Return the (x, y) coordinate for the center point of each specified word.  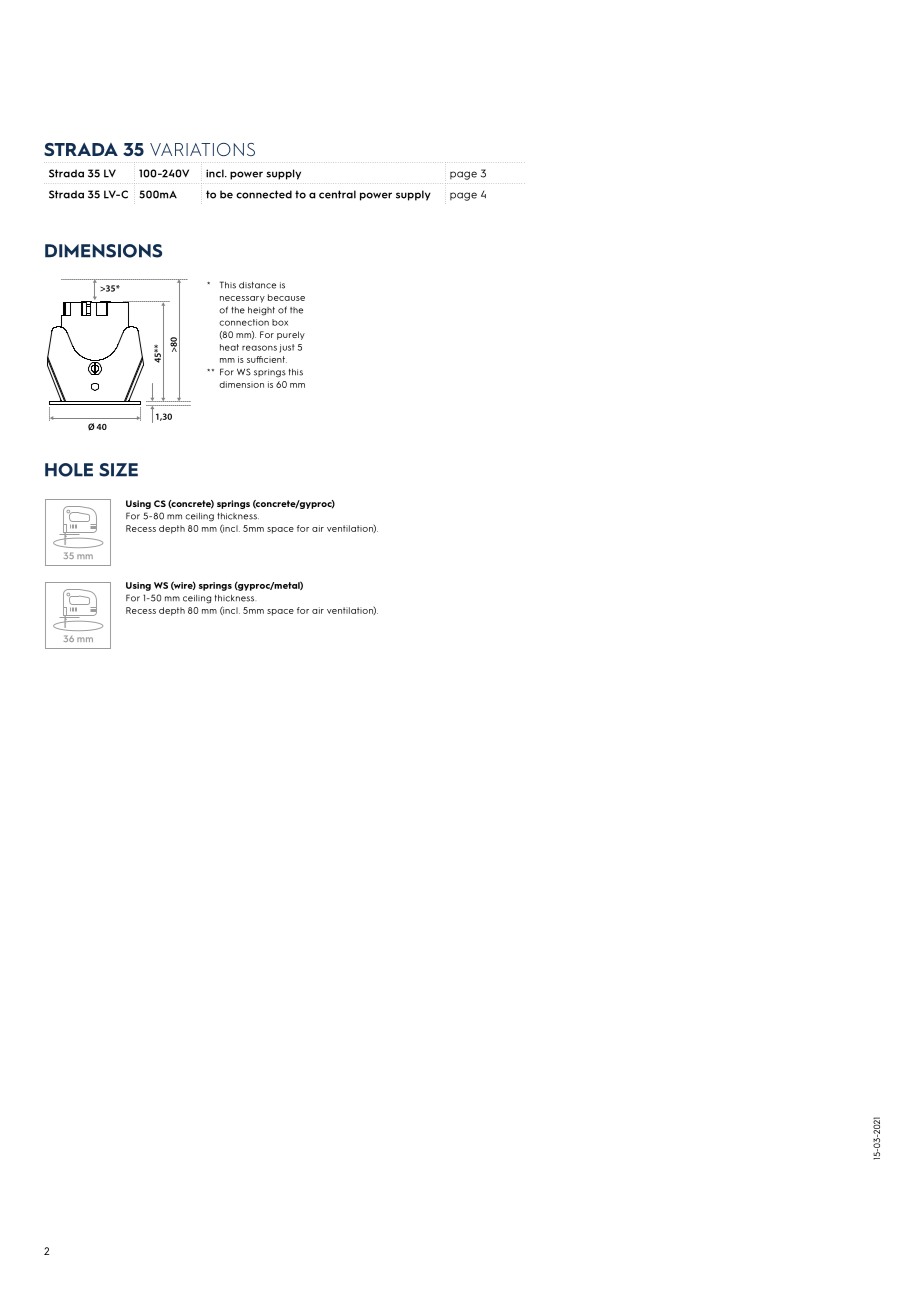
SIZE (118, 470)
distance (257, 285)
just (287, 348)
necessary (242, 299)
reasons (259, 348)
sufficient (267, 359)
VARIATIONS (202, 149)
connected (264, 194)
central (337, 194)
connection (244, 322)
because (286, 297)
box (280, 322)
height (261, 311)
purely (291, 335)
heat (229, 347)
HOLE (69, 470)
